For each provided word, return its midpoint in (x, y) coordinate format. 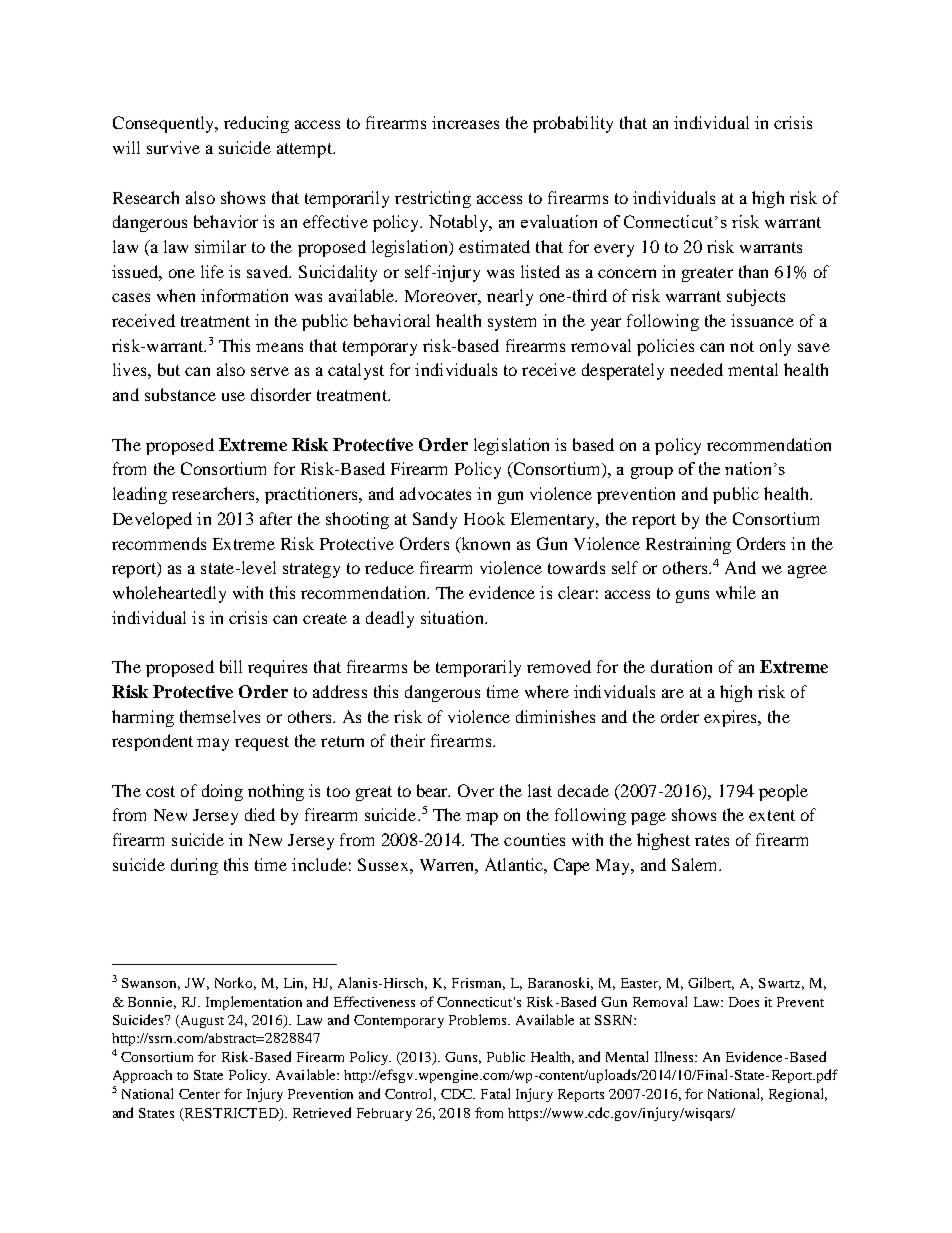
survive (173, 147)
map (482, 818)
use (233, 396)
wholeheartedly (169, 594)
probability (573, 124)
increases (465, 122)
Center (199, 1094)
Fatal (495, 1093)
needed (696, 369)
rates (712, 840)
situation (453, 617)
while (736, 592)
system (512, 323)
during (194, 866)
